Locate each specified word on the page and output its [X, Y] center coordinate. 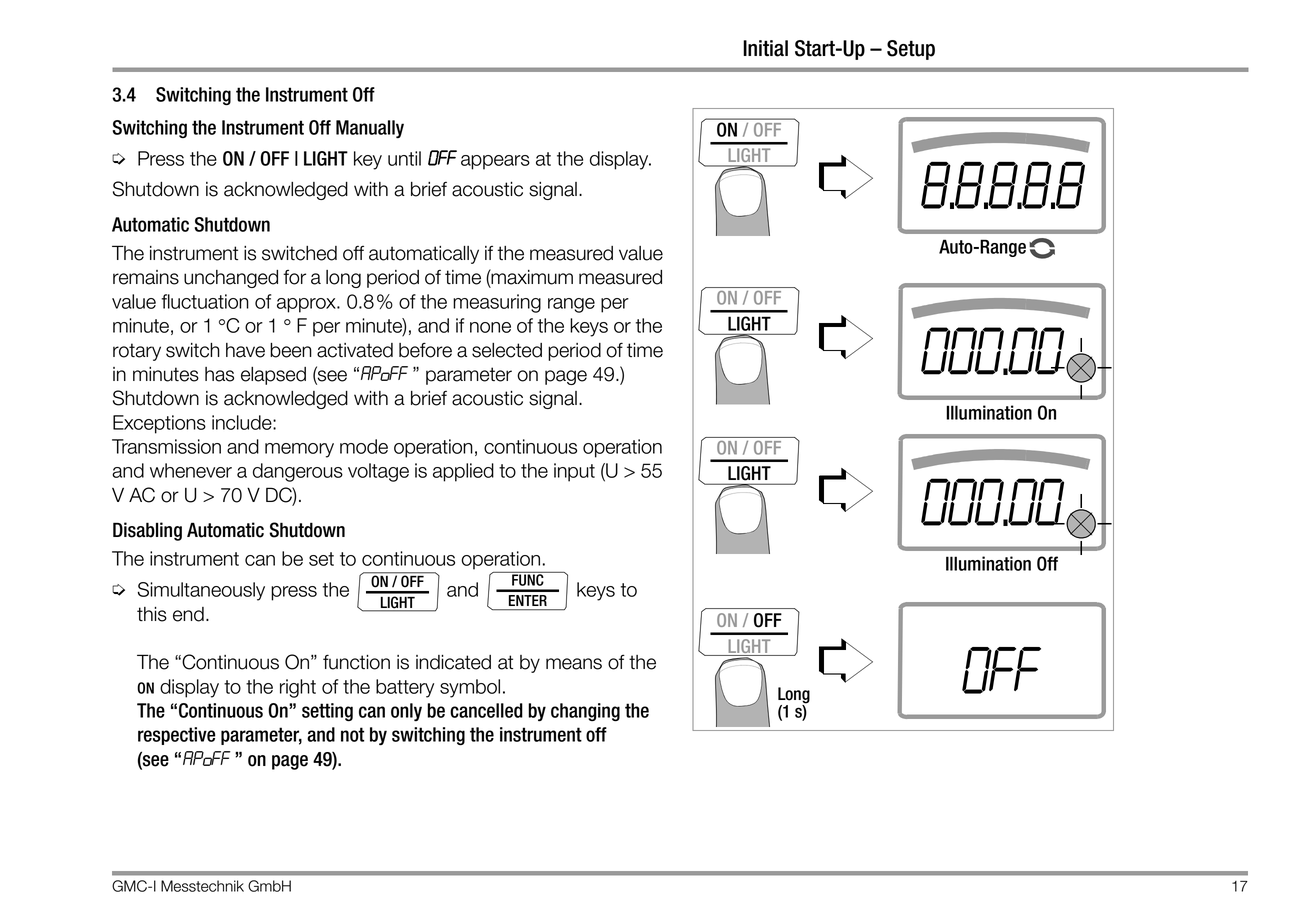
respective [177, 736]
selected [507, 350]
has [219, 374]
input [574, 472]
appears [495, 162]
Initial [765, 48]
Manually [370, 129]
